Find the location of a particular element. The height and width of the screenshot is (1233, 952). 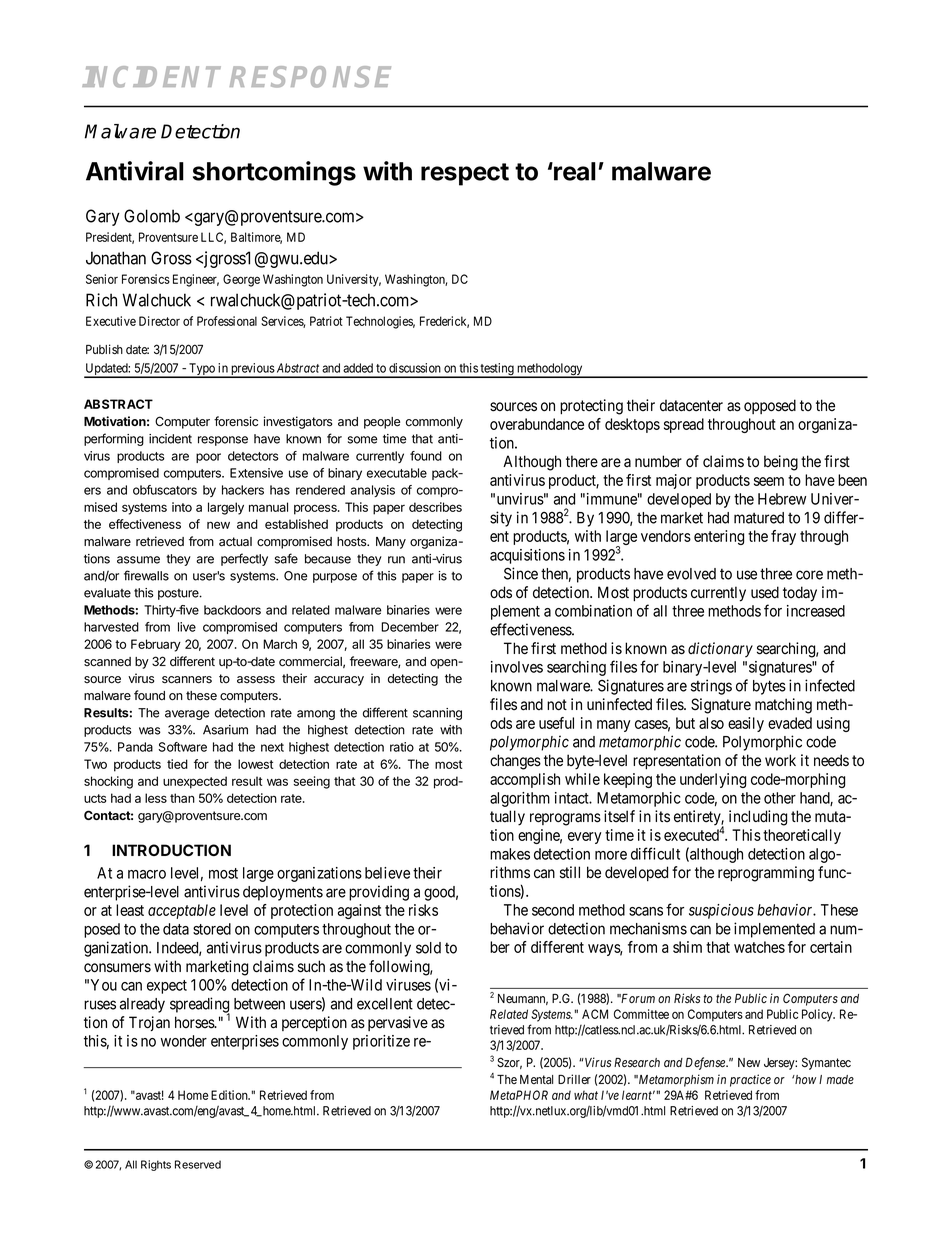

describes is located at coordinates (435, 507).
